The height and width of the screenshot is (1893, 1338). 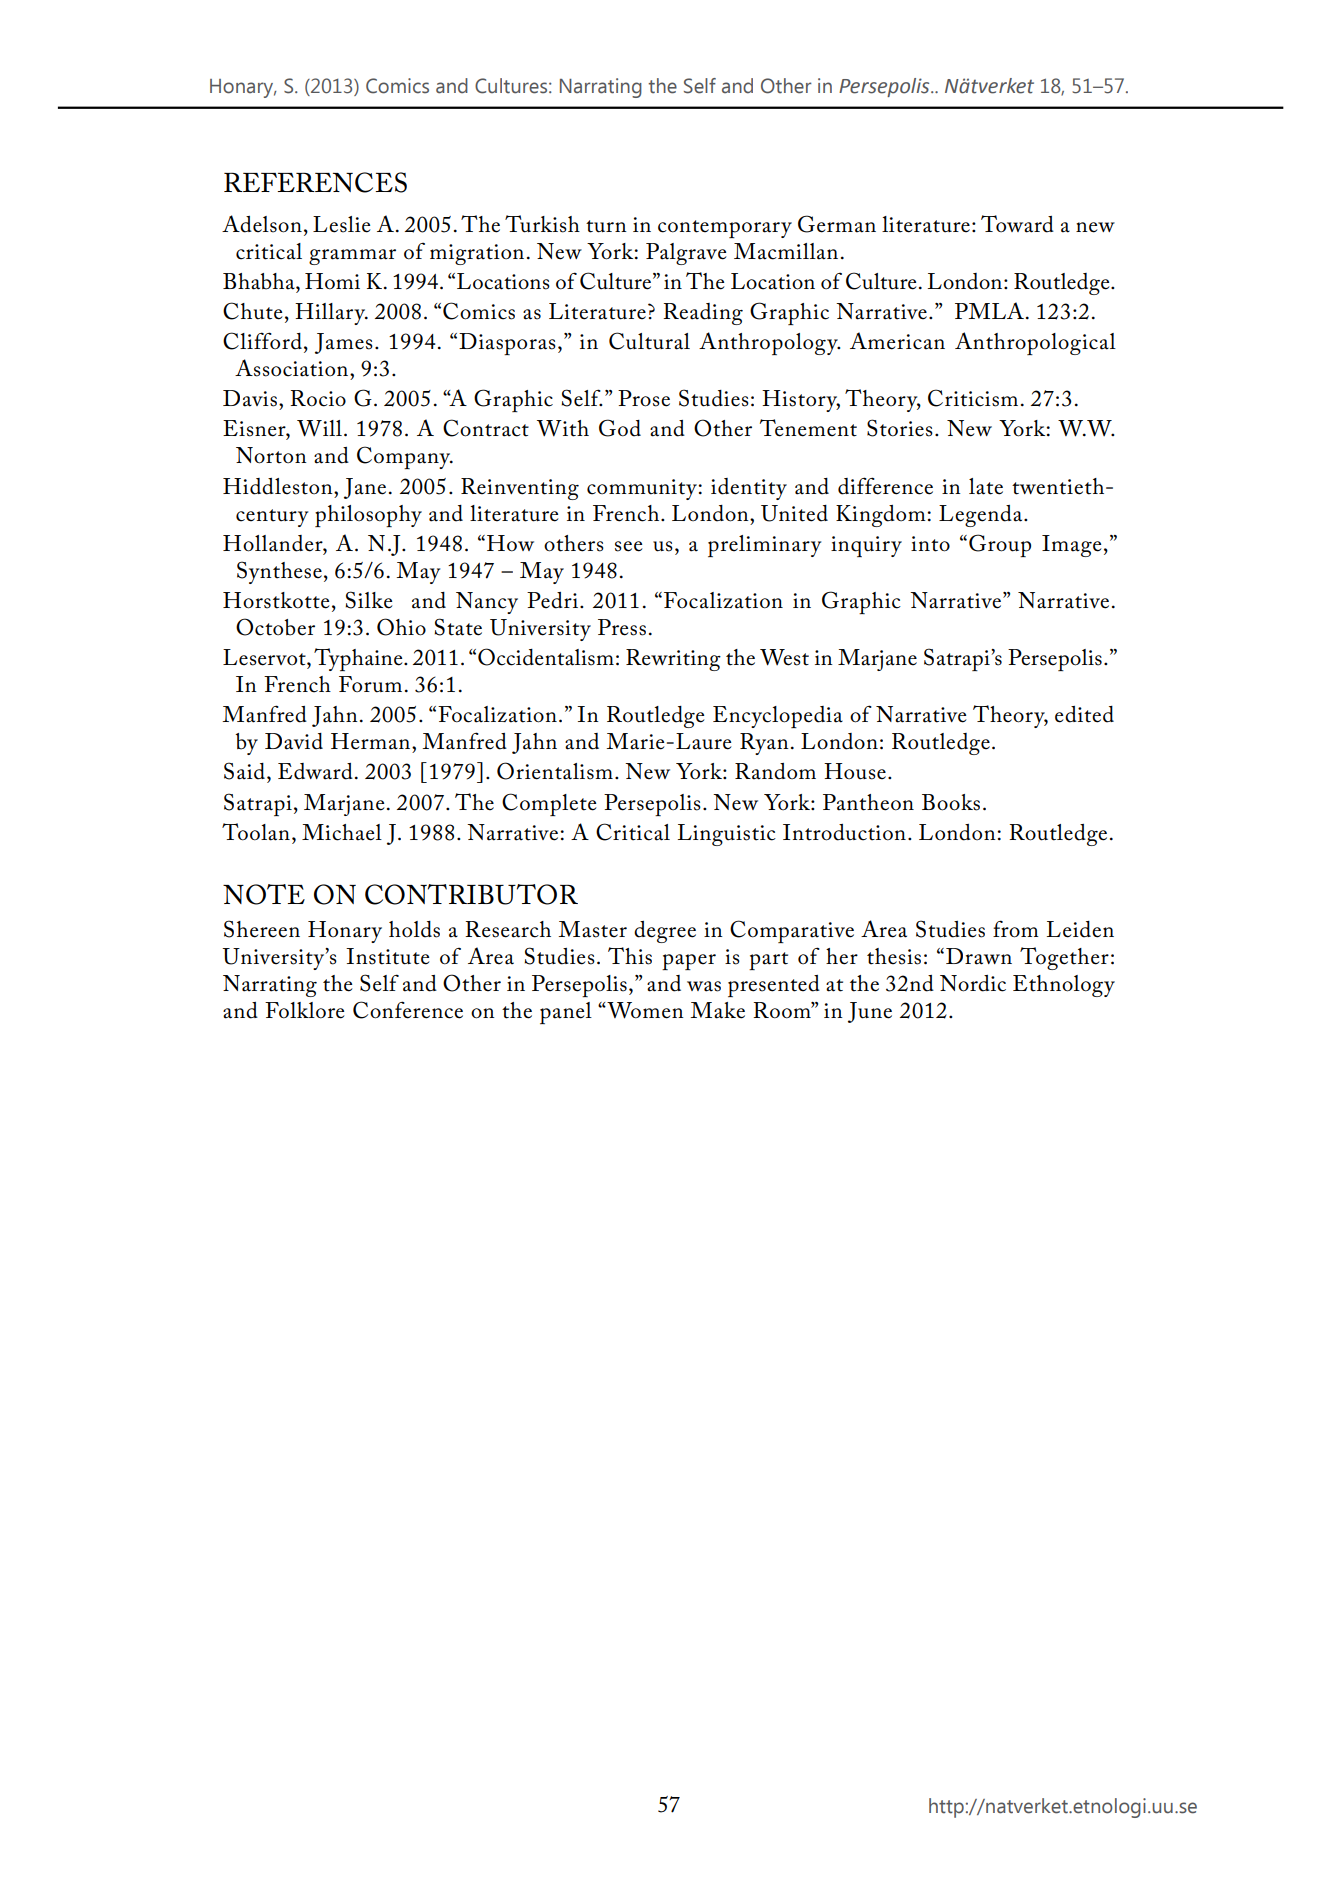 I want to click on Toward, so click(x=1017, y=224).
